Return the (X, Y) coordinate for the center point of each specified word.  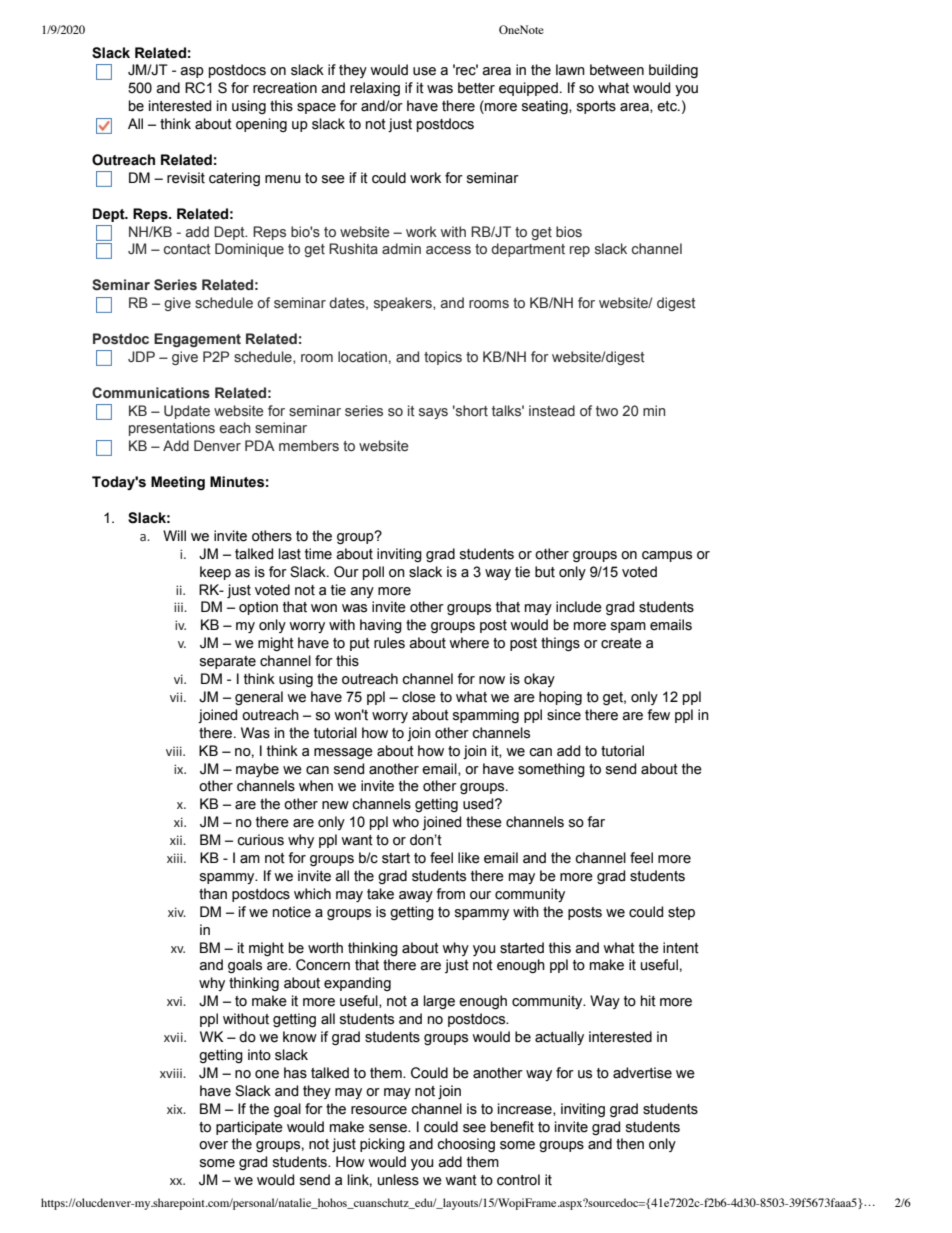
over (213, 1145)
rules (389, 643)
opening (261, 125)
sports (596, 107)
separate (228, 662)
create (621, 643)
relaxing (375, 89)
